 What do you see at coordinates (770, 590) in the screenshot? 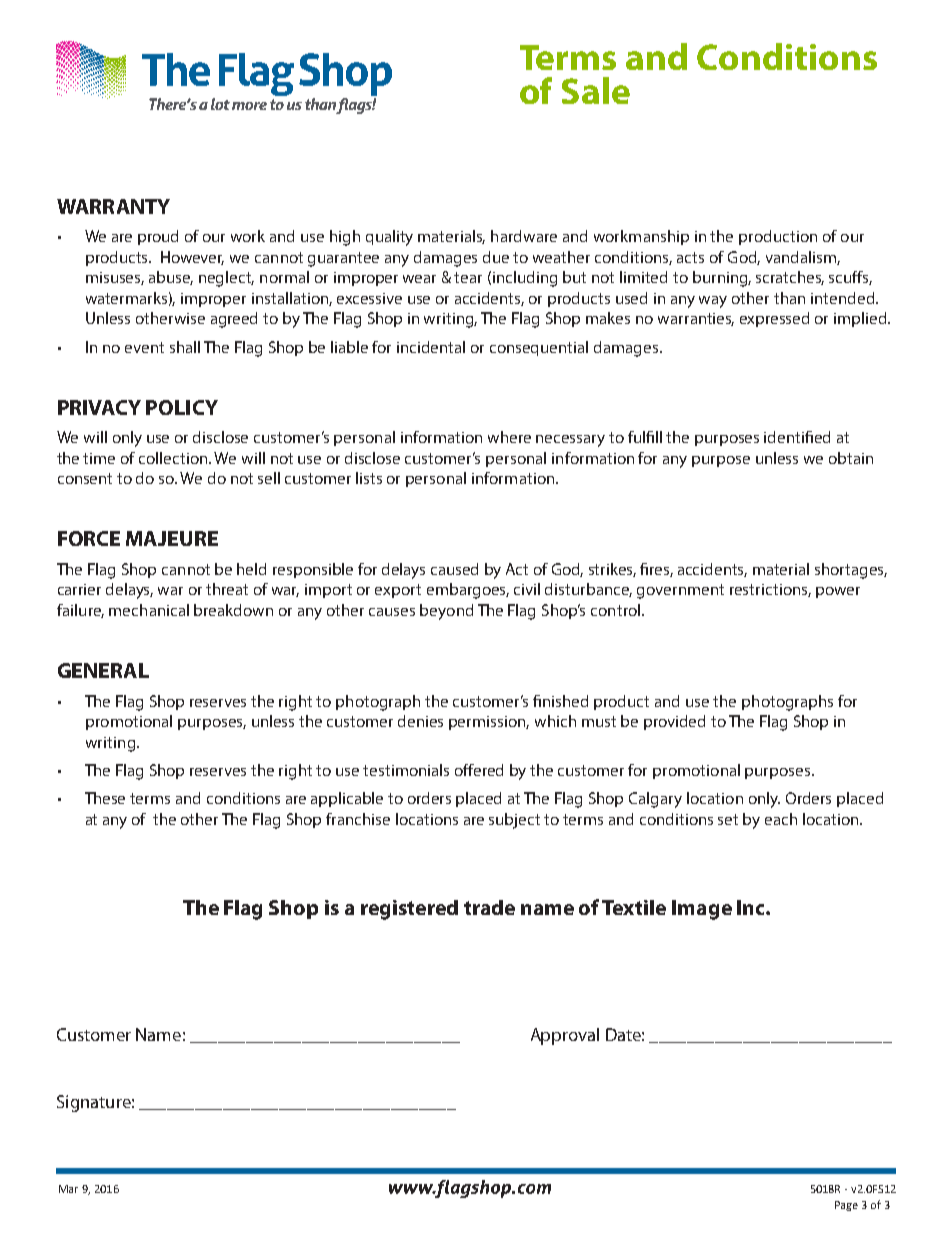
I see `restrictions` at bounding box center [770, 590].
